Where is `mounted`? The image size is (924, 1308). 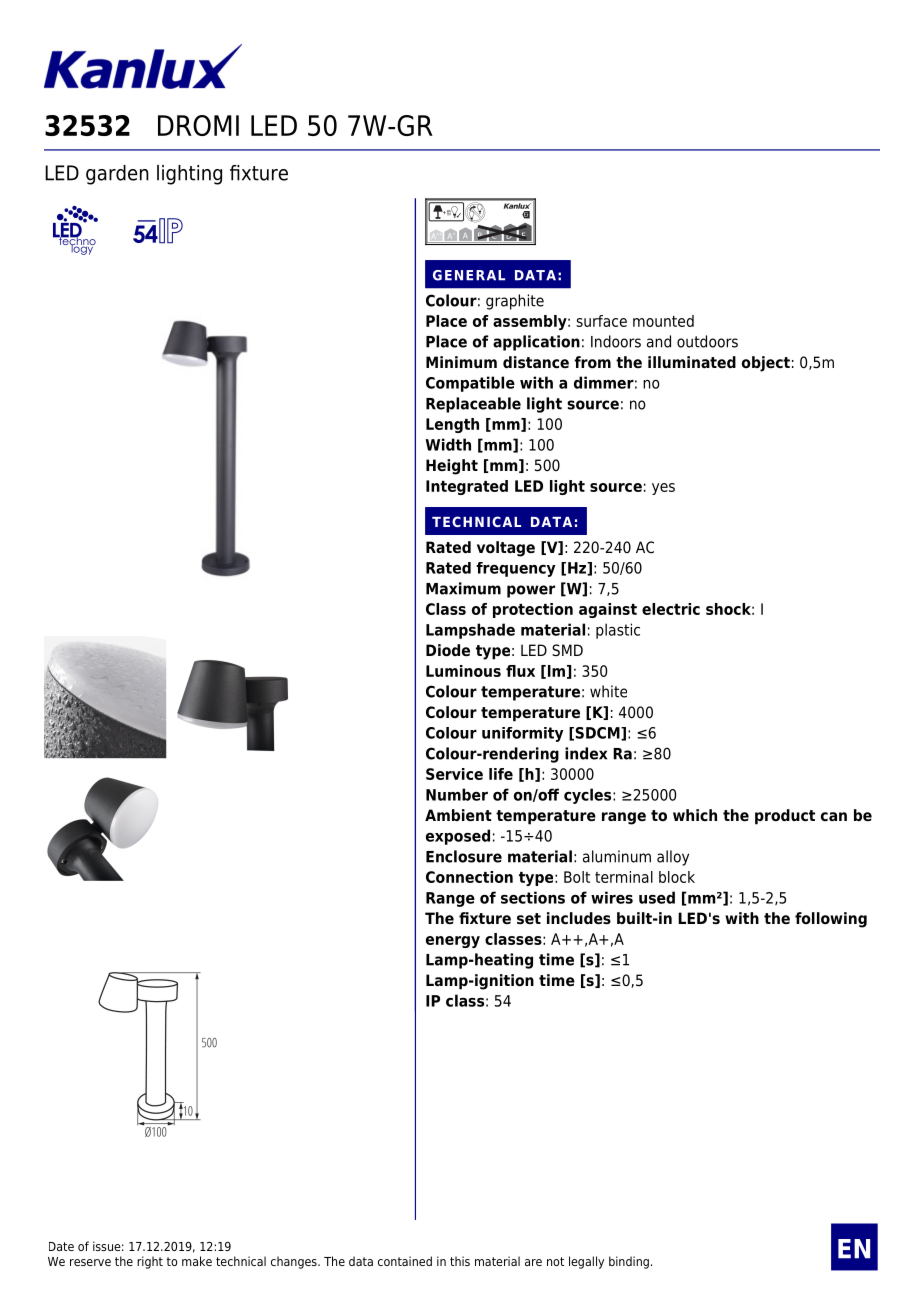 mounted is located at coordinates (663, 321).
